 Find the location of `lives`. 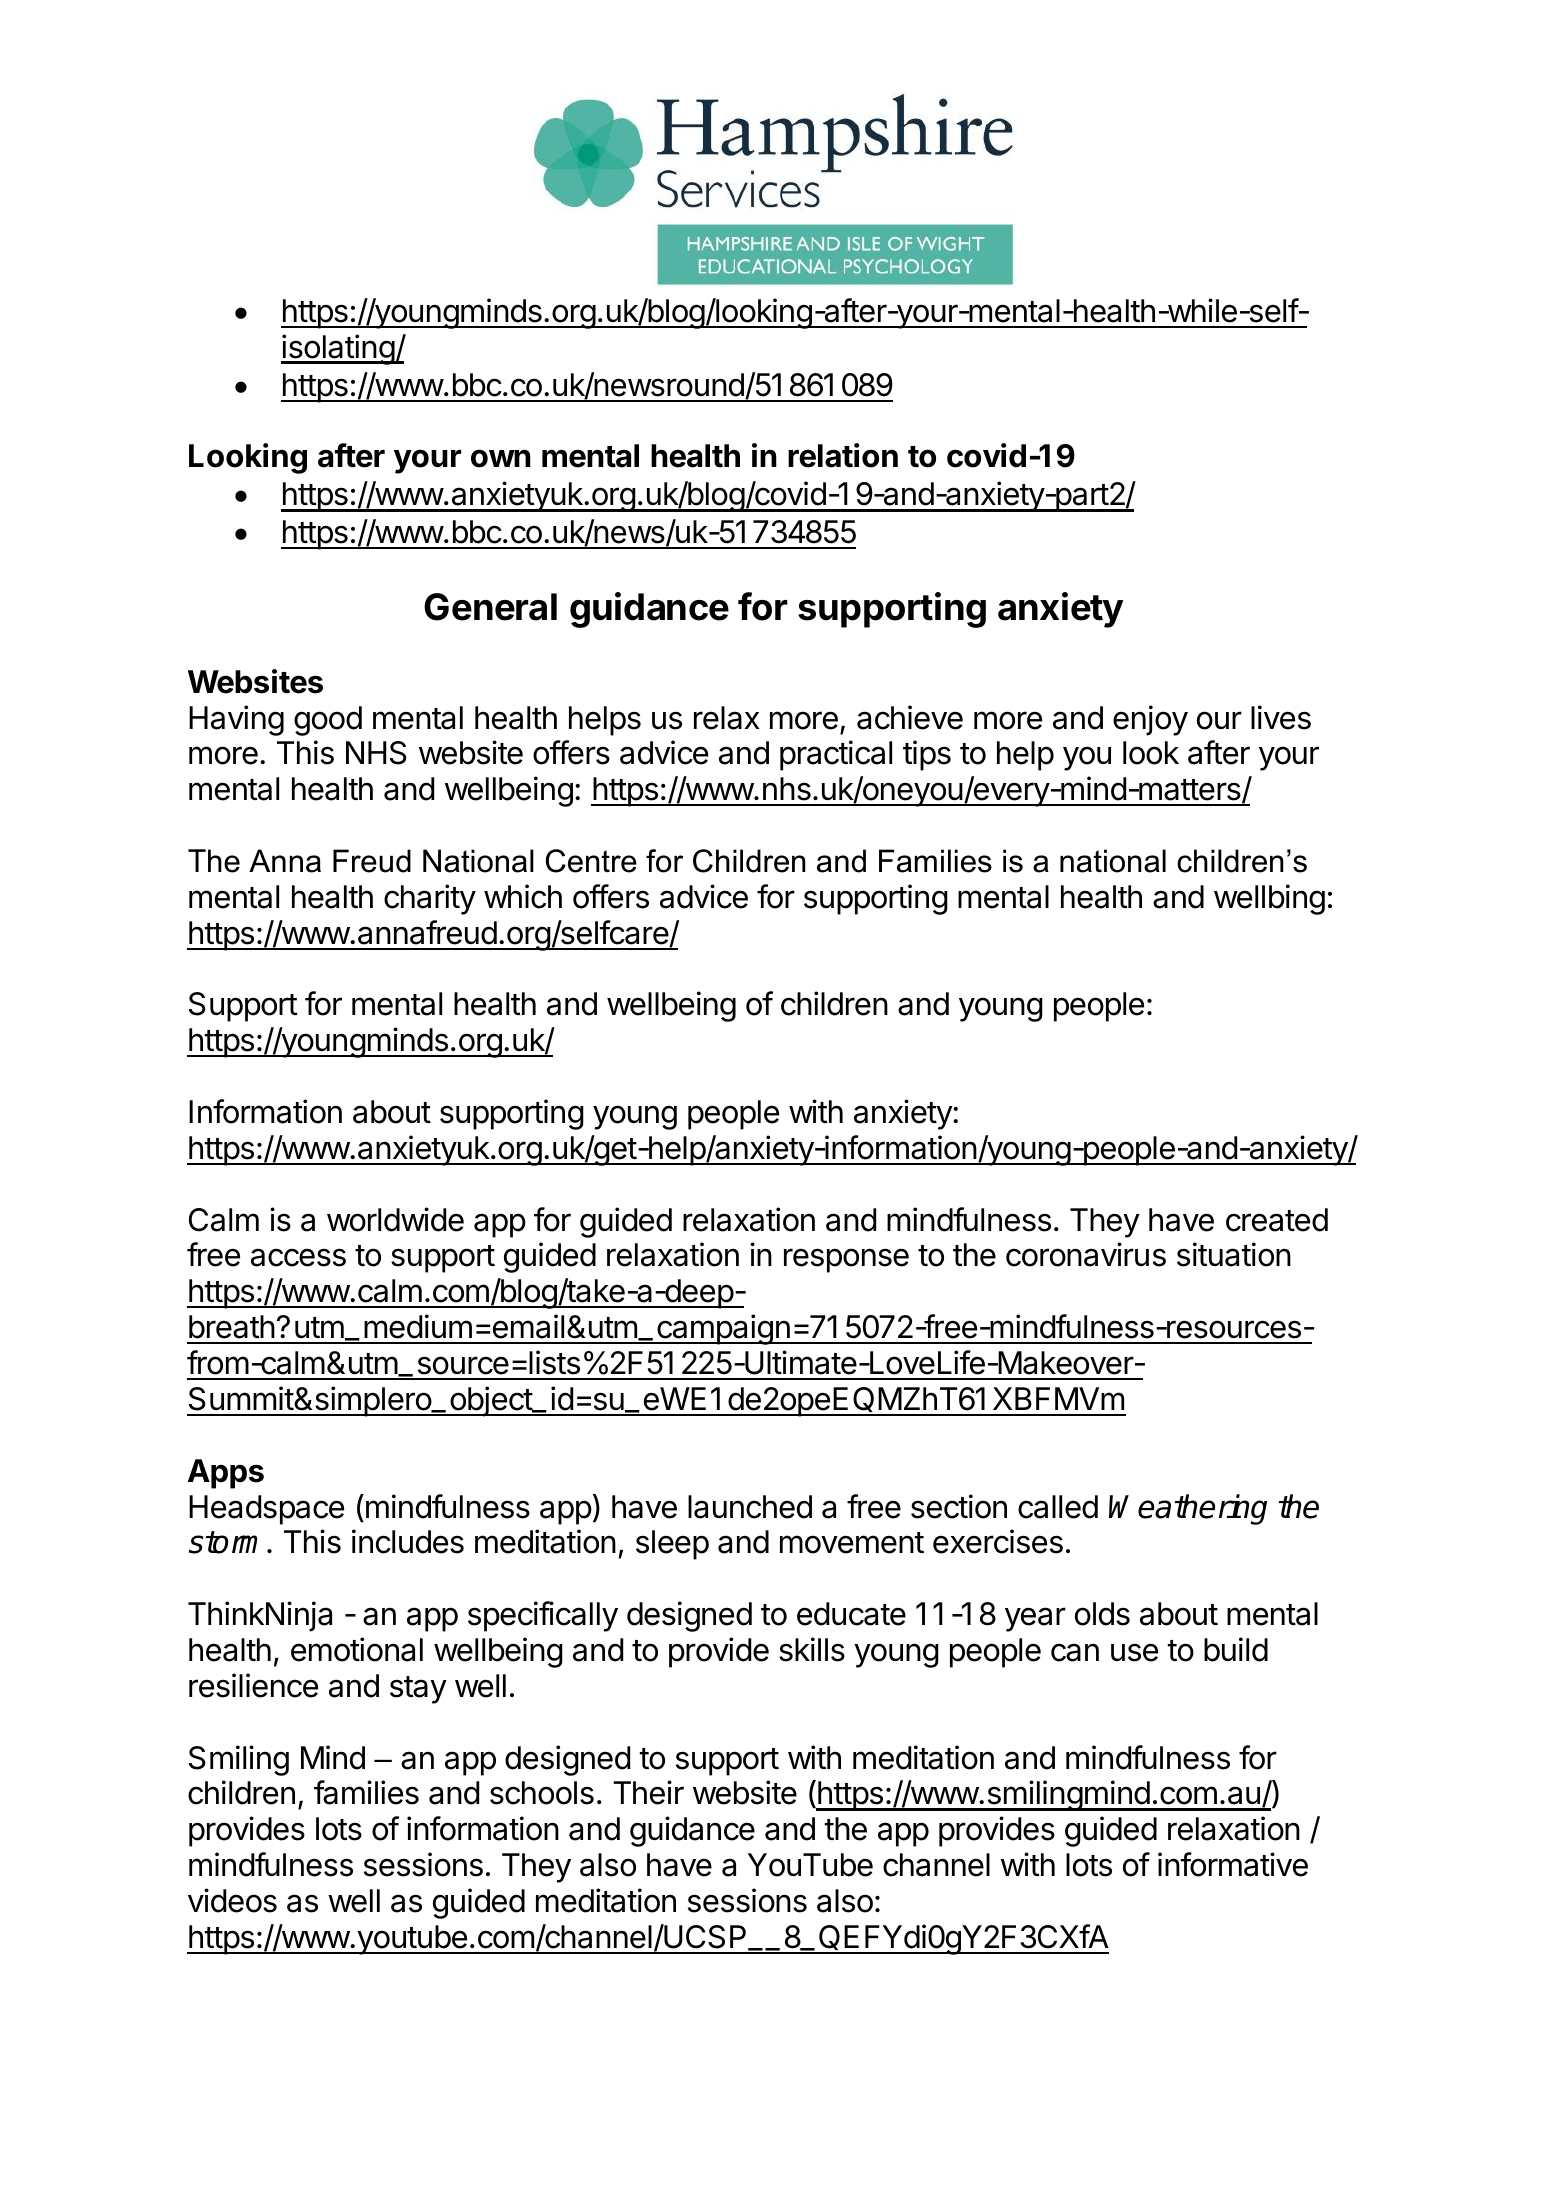

lives is located at coordinates (1281, 717).
